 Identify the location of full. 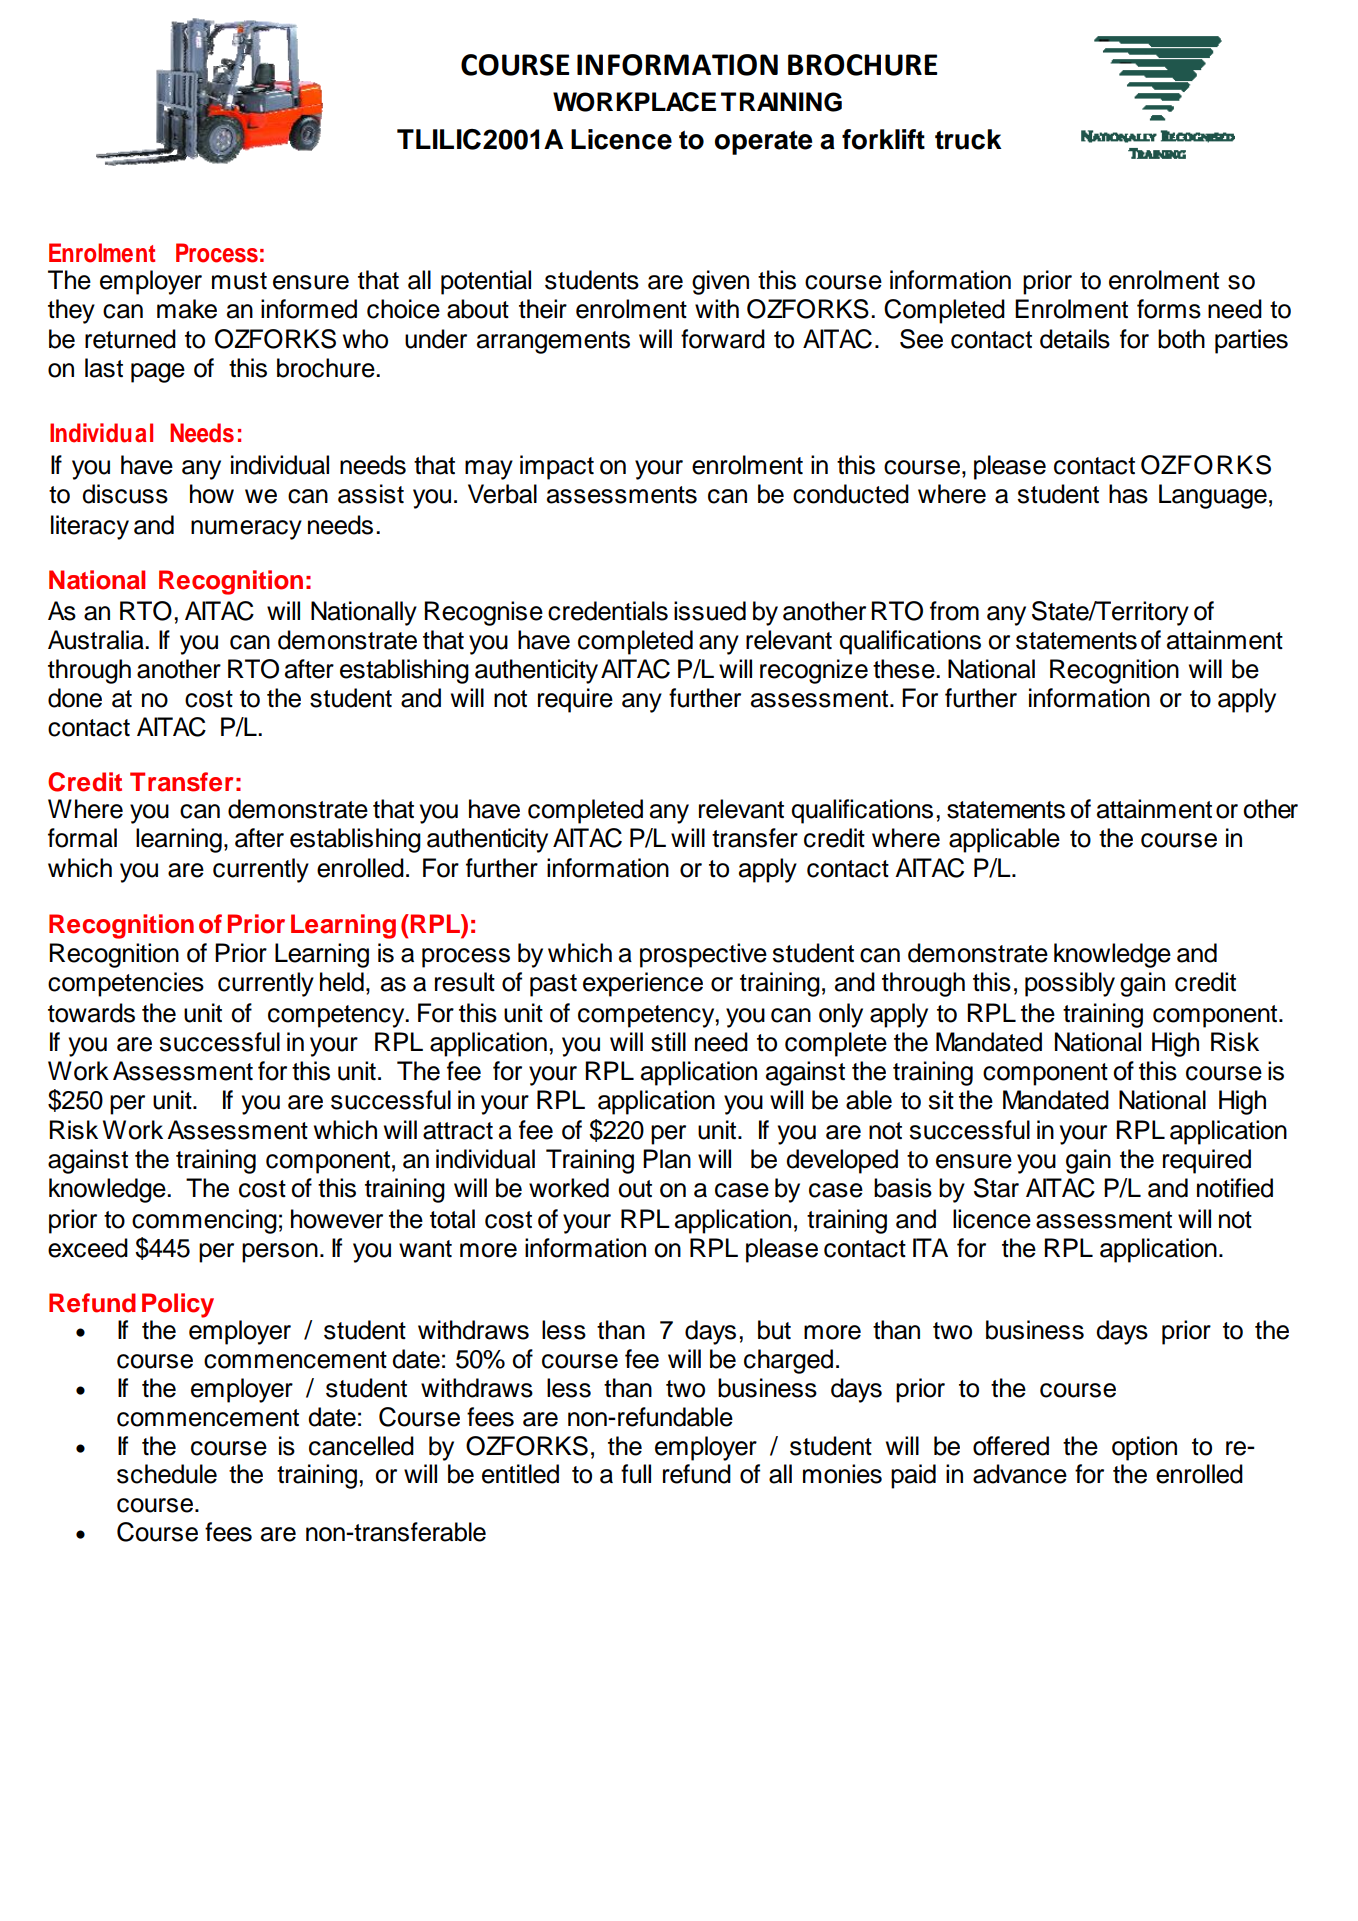
(636, 1474).
